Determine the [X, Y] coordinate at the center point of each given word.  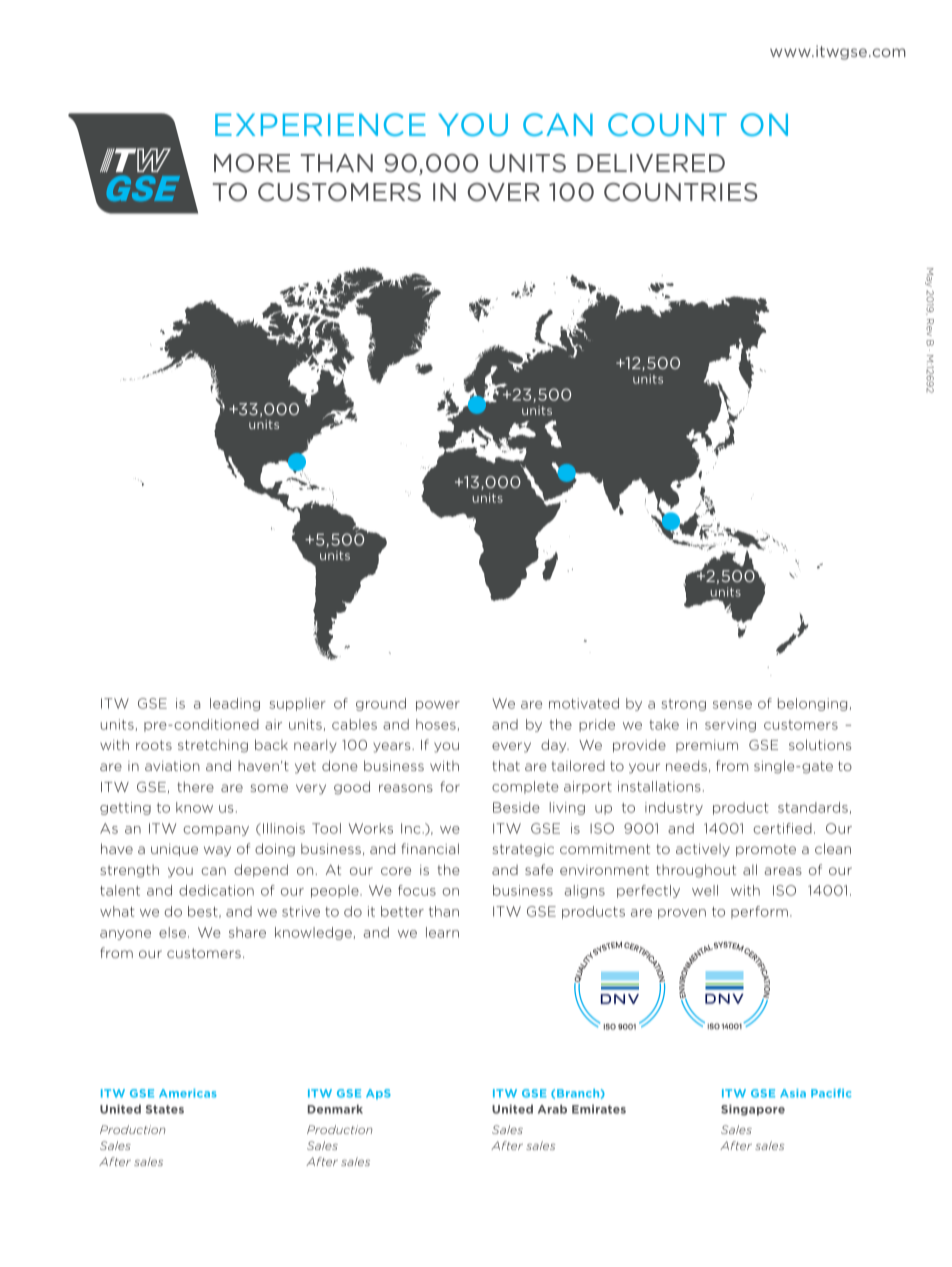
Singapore [753, 1110]
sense [732, 705]
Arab [552, 1109]
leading [235, 704]
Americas [188, 1093]
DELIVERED [651, 163]
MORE [252, 163]
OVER [504, 192]
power [438, 706]
